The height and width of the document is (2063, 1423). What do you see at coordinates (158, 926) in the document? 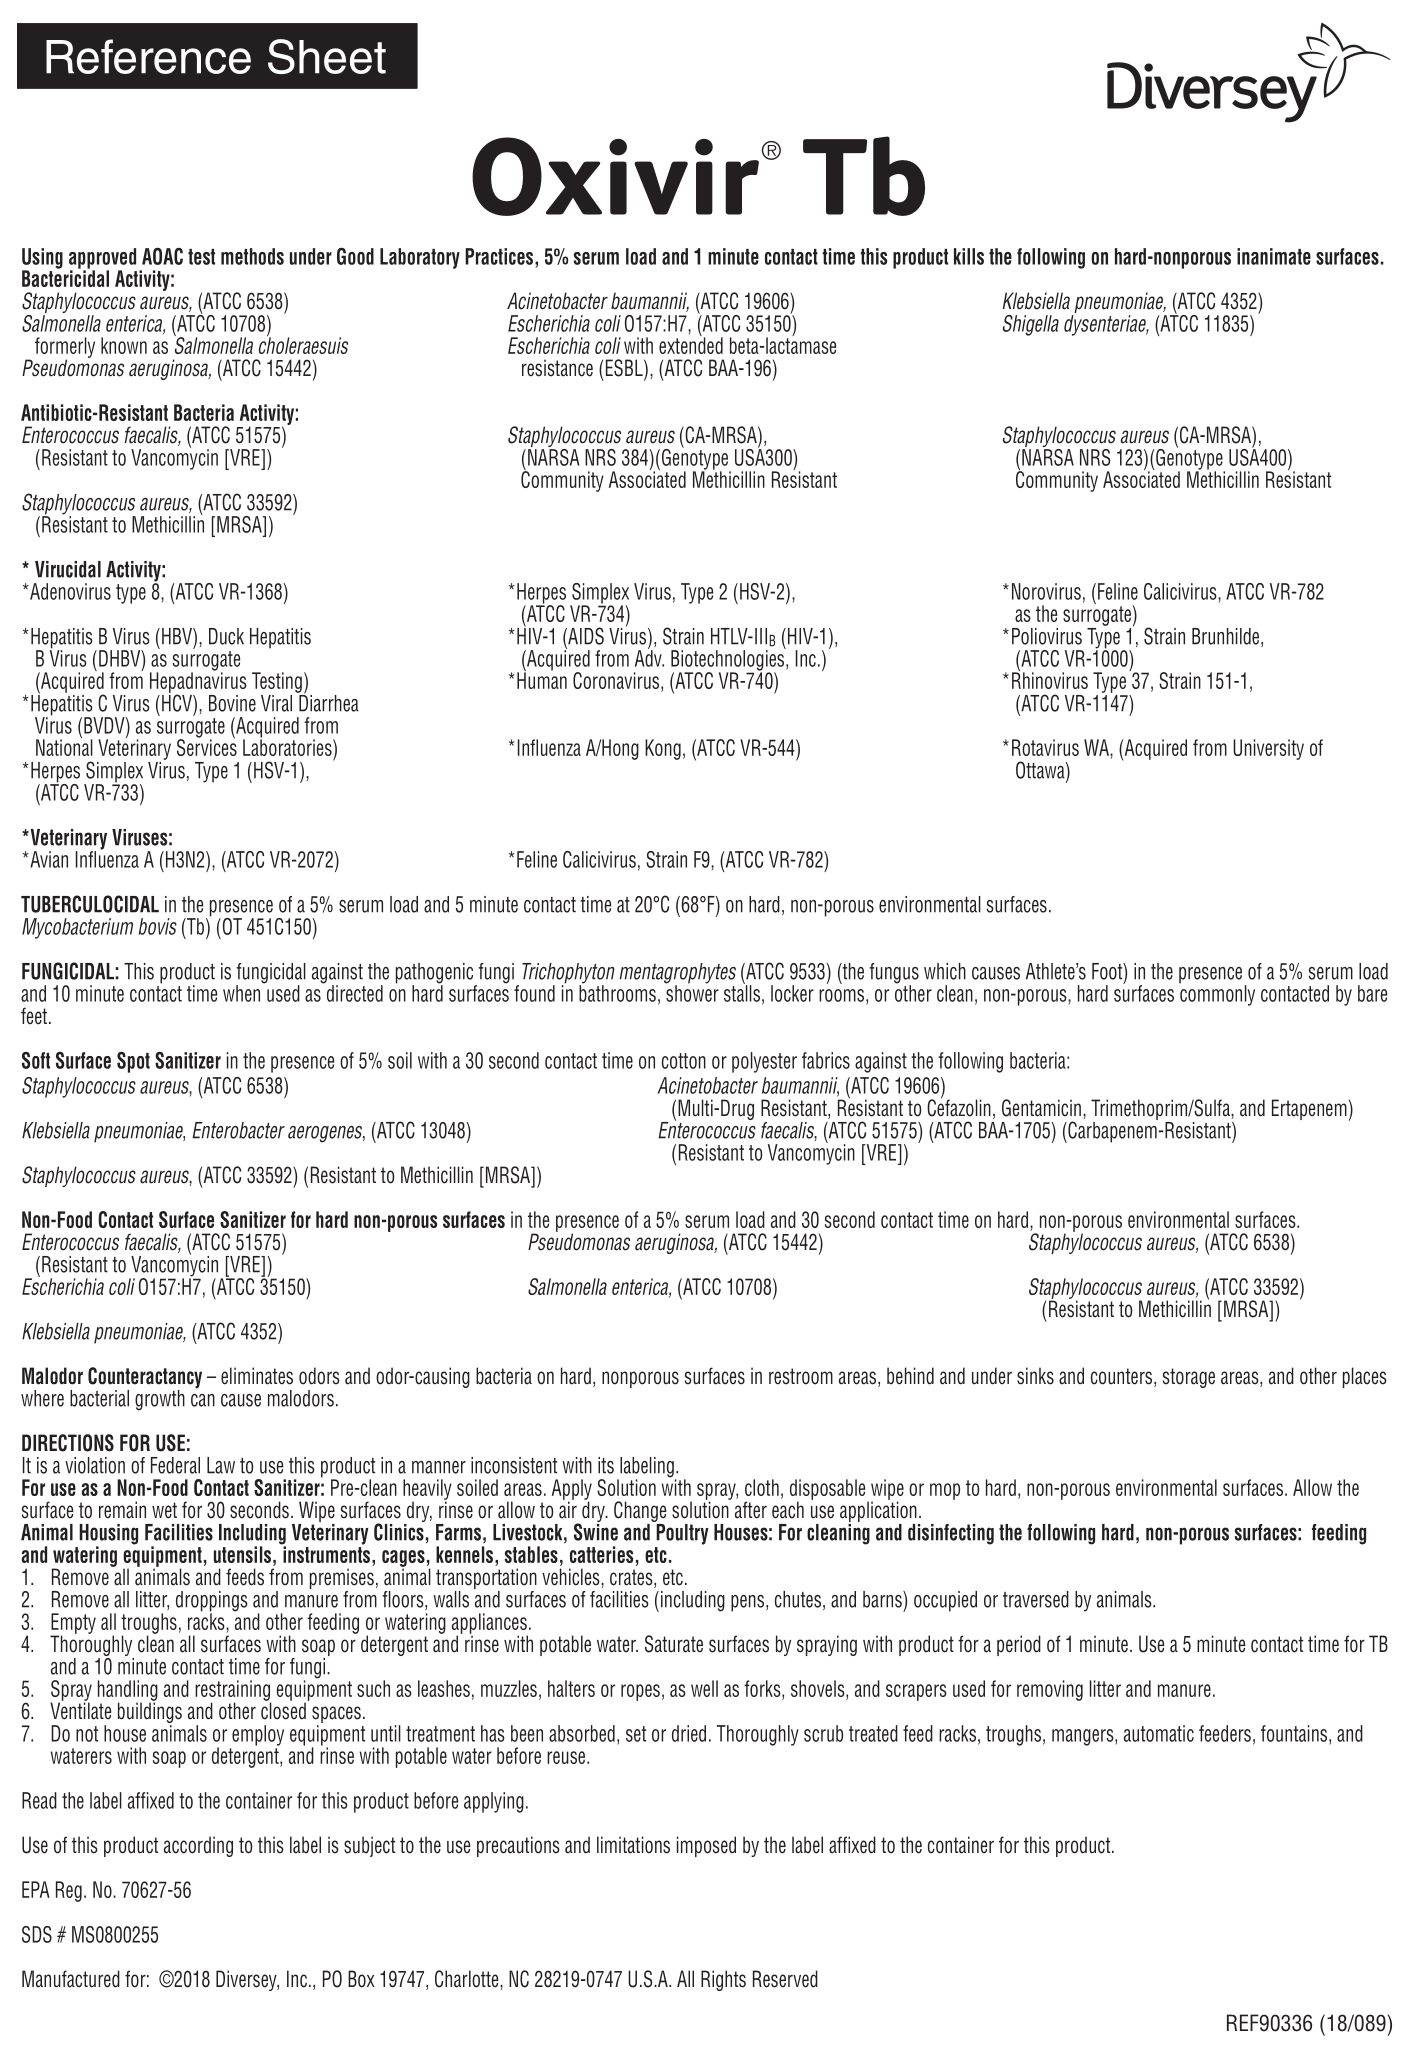
I see `bovis` at bounding box center [158, 926].
